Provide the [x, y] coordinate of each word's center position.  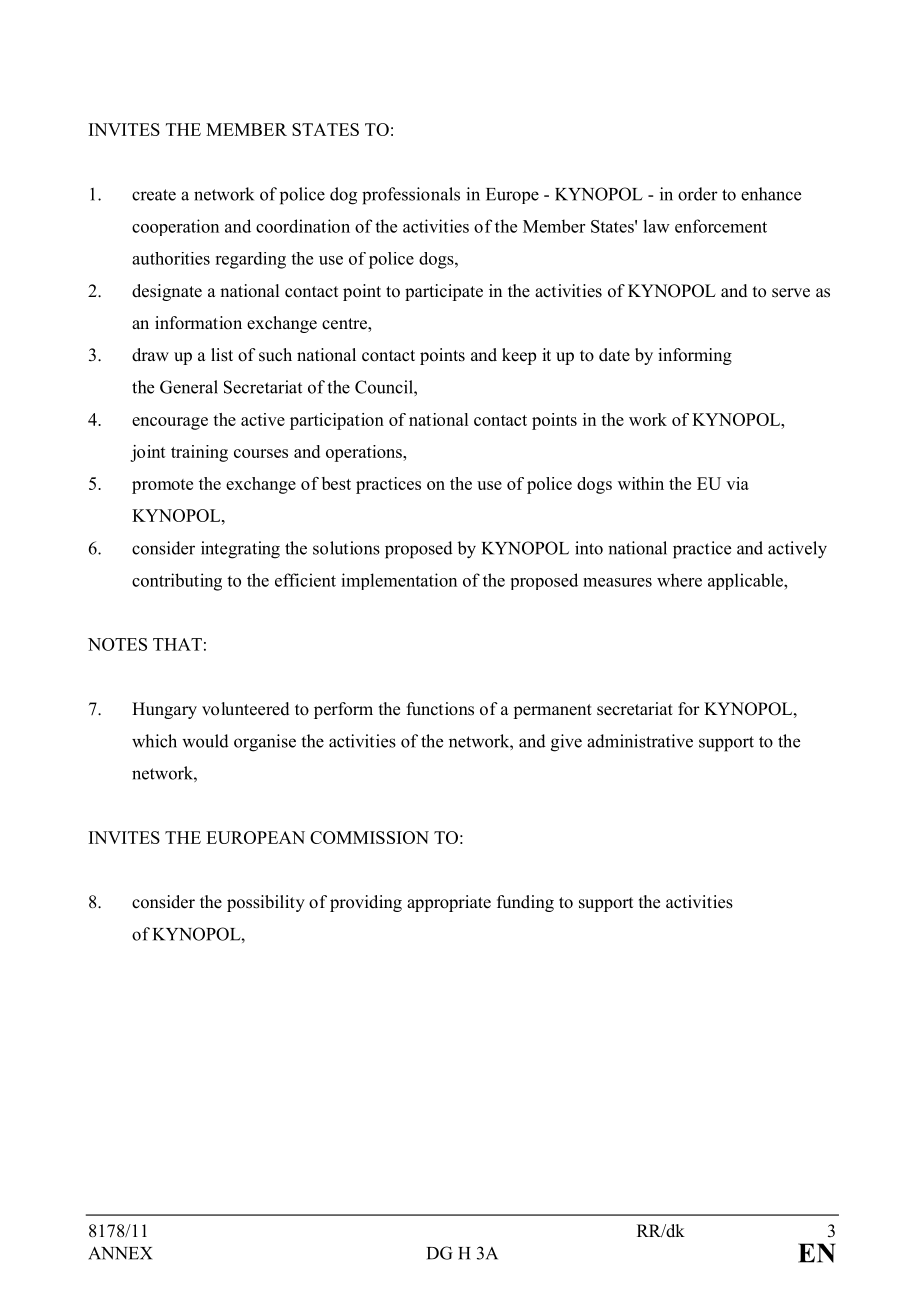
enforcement [721, 226]
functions [440, 709]
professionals [411, 196]
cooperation [175, 227]
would [205, 741]
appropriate [449, 903]
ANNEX [120, 1253]
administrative [640, 741]
